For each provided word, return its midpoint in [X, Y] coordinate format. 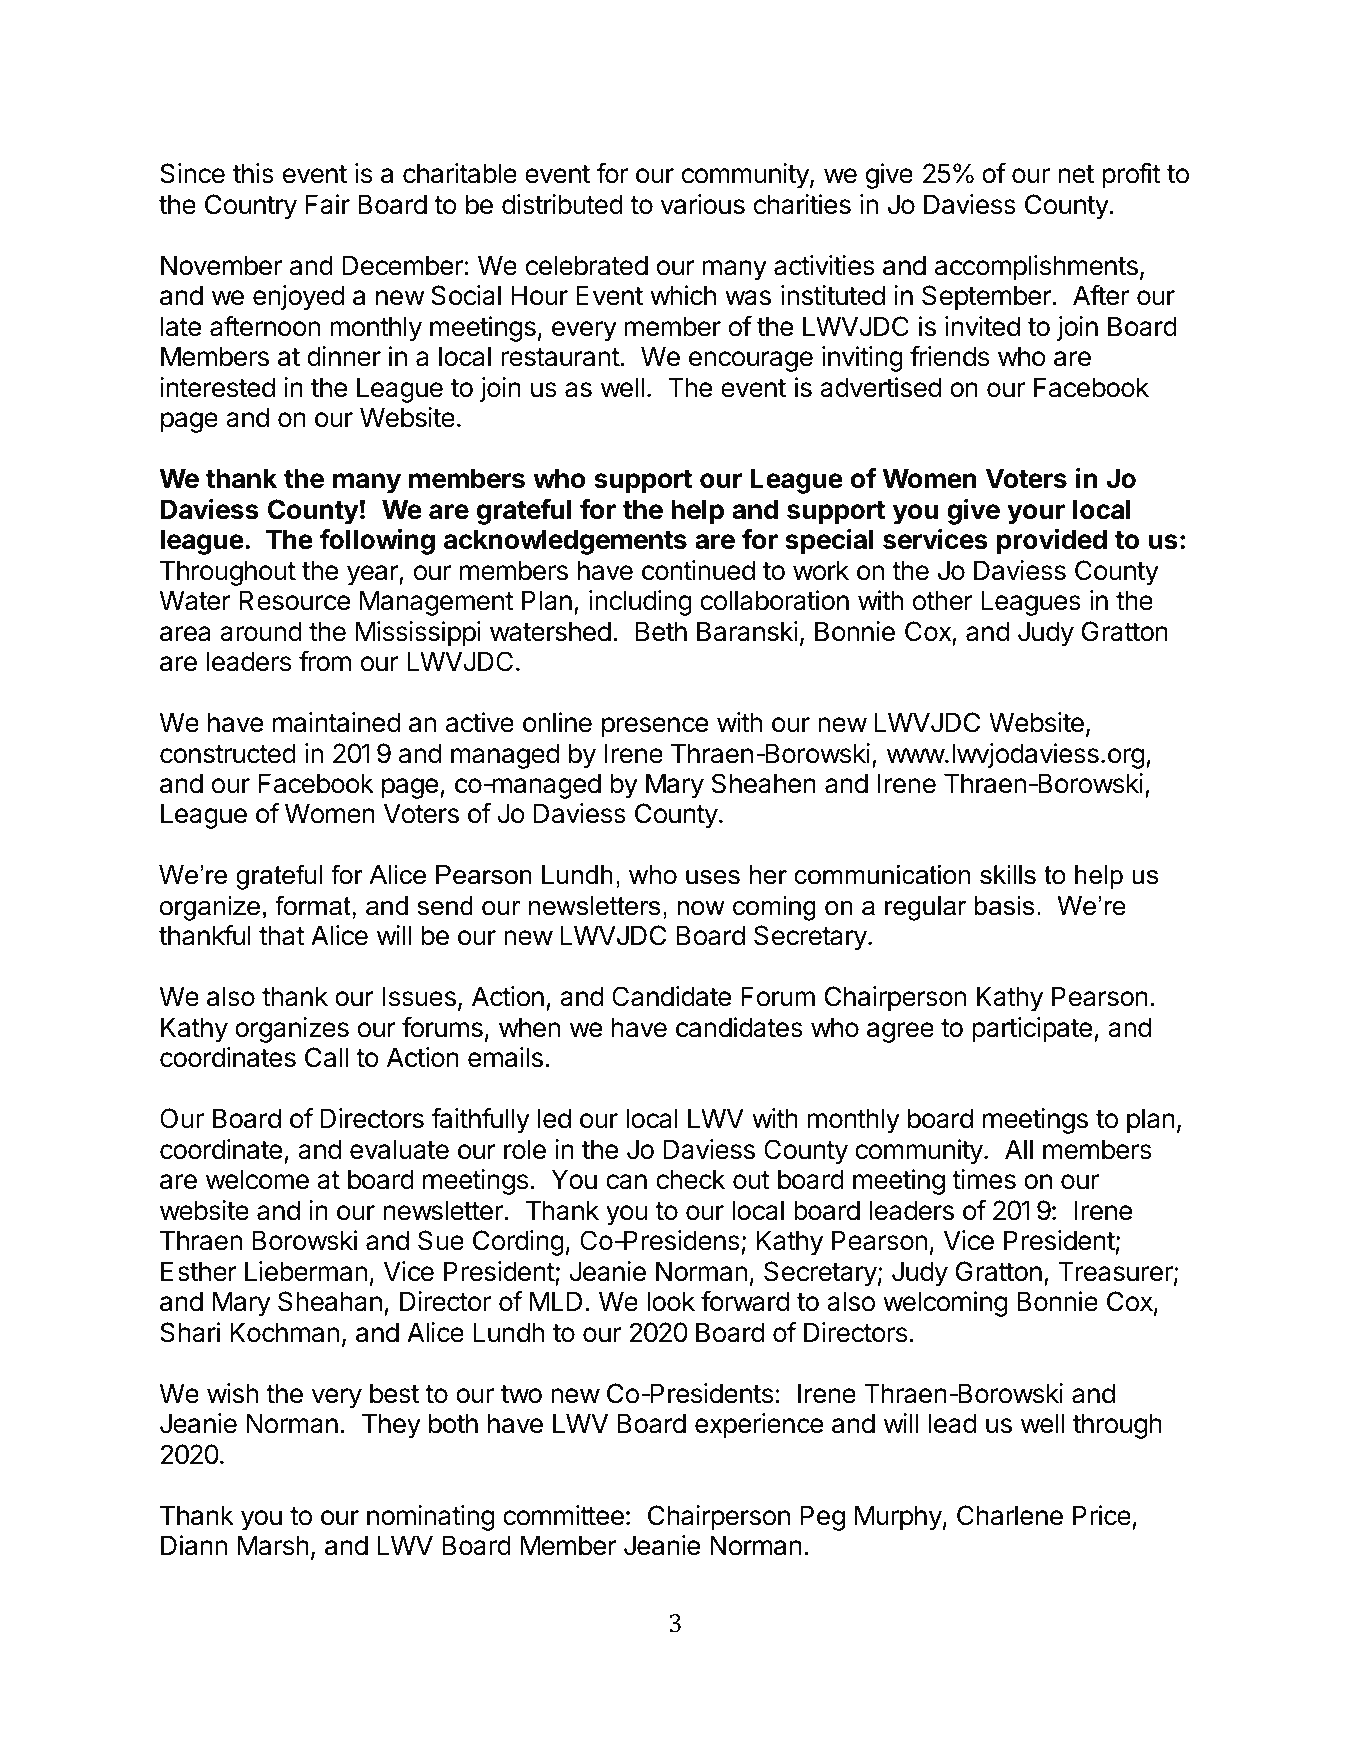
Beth [661, 631]
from [325, 661]
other [943, 600]
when [529, 1027]
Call [326, 1057]
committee [563, 1515]
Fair [328, 204]
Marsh [273, 1545]
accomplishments [1036, 268]
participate [1032, 1030]
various [702, 204]
